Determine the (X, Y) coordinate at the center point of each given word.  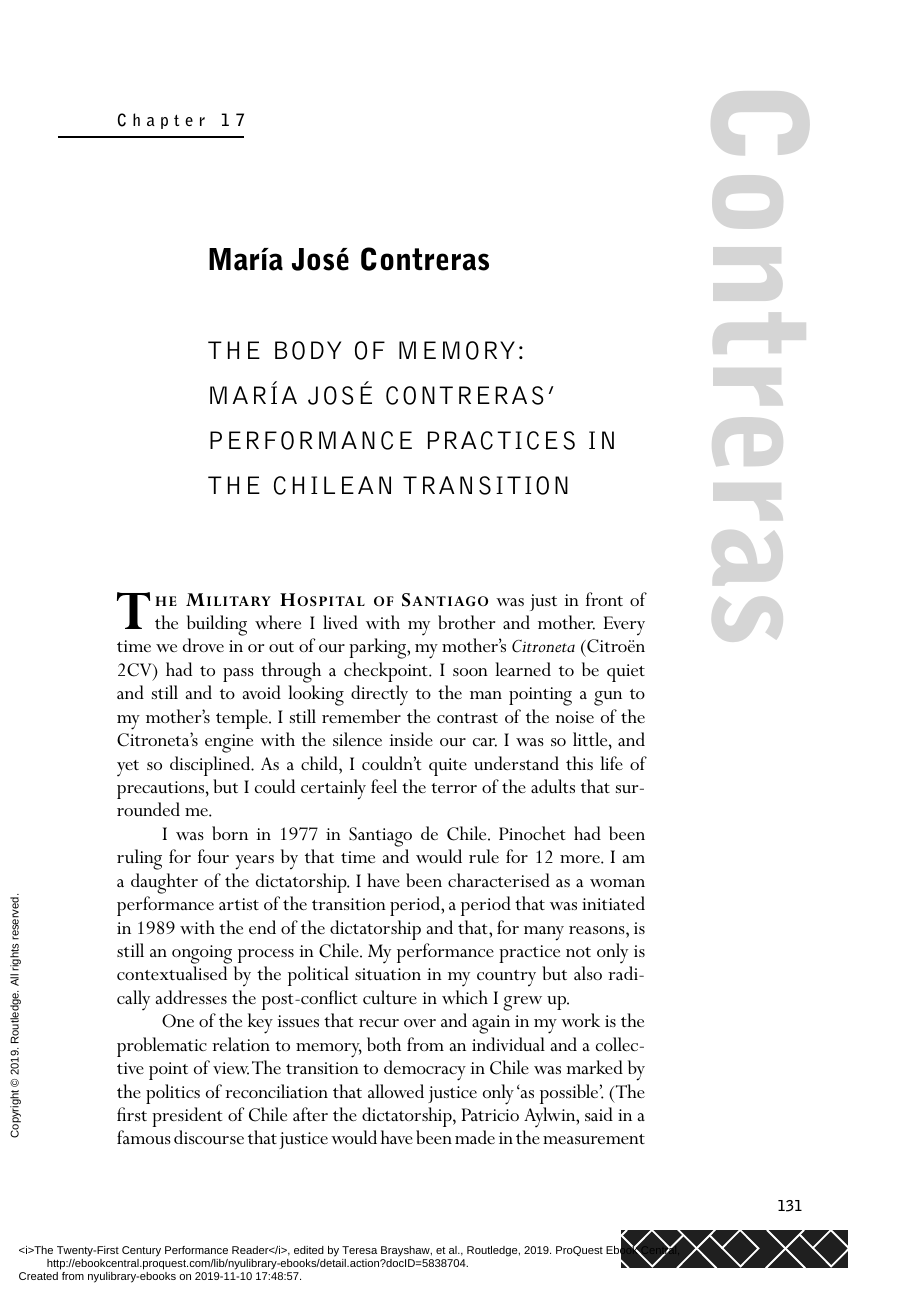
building (217, 625)
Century (141, 1251)
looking (316, 695)
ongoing (202, 954)
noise (575, 717)
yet (128, 768)
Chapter (161, 121)
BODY (308, 350)
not (578, 952)
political (318, 976)
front (604, 599)
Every (624, 626)
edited (309, 1250)
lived (340, 622)
